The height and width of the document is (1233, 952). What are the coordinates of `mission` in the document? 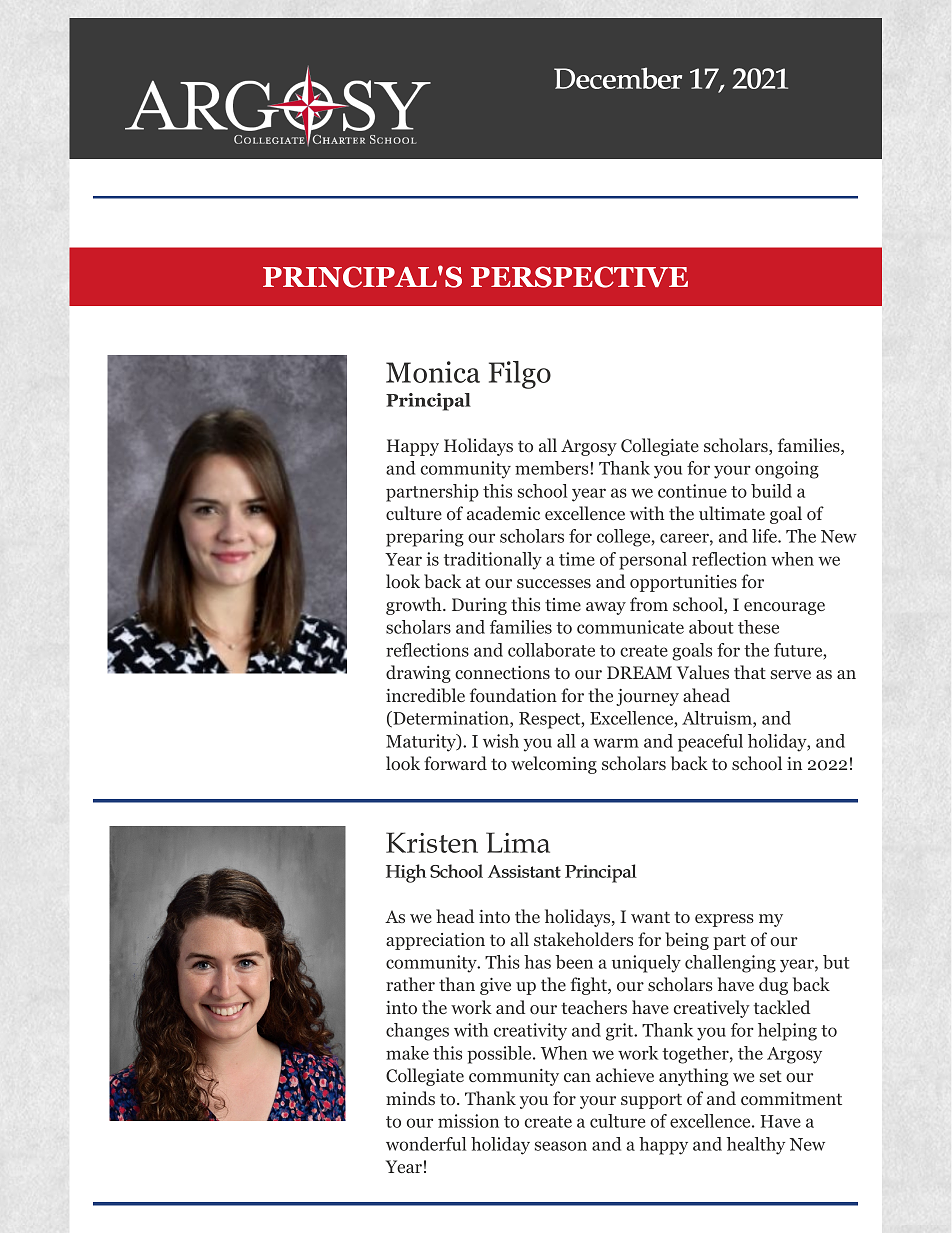 It's located at (468, 1121).
